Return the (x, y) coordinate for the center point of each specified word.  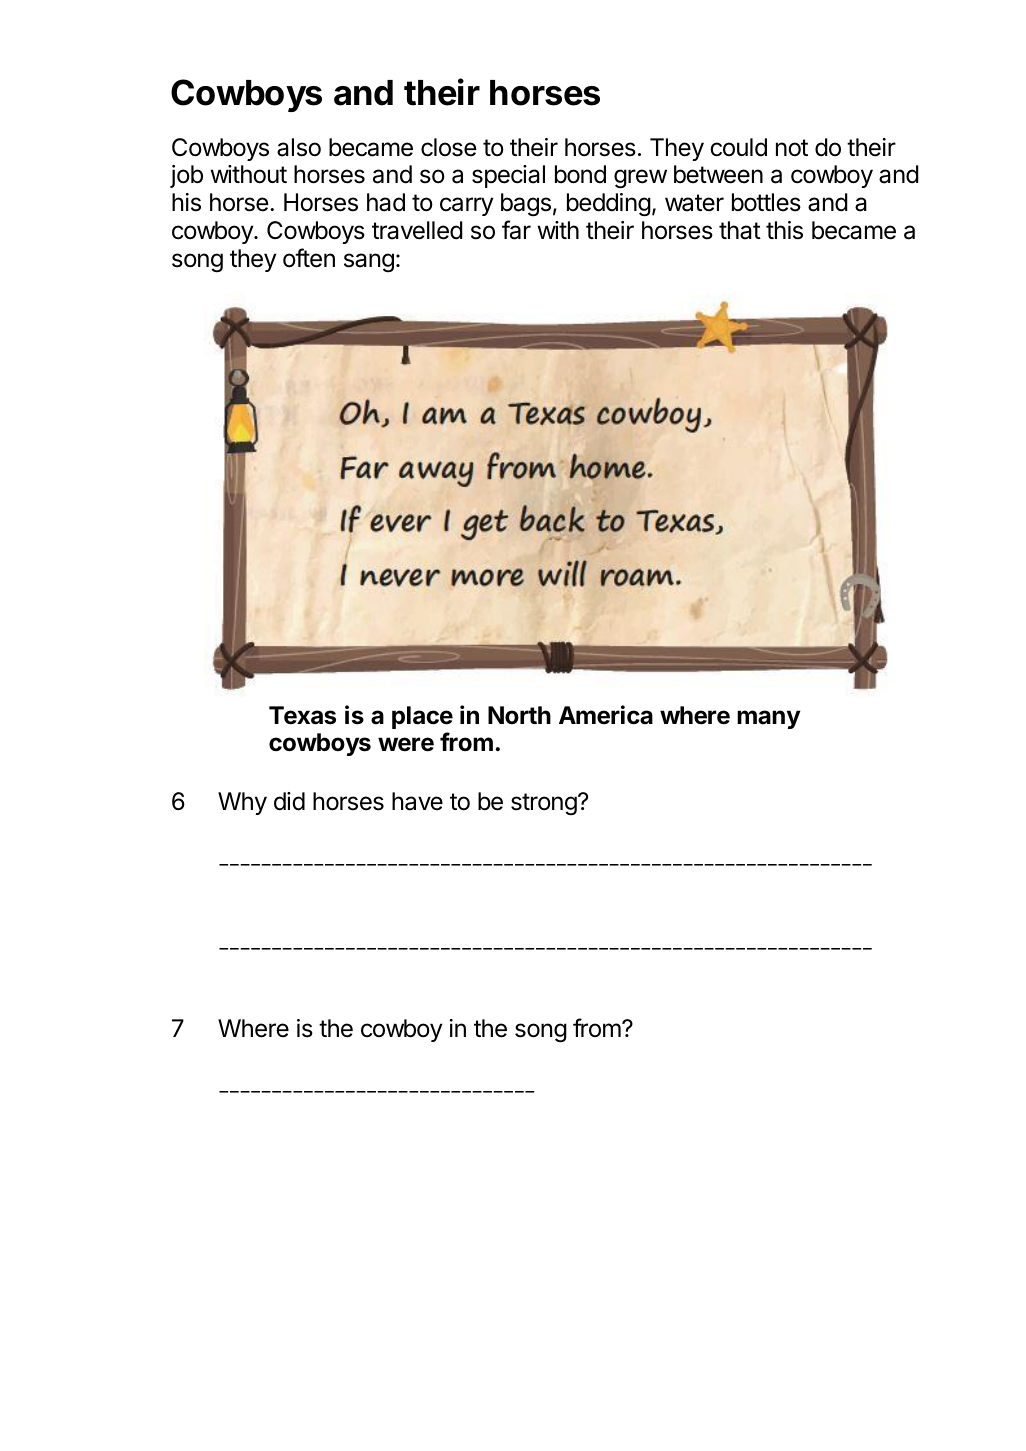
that (740, 230)
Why (242, 803)
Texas (302, 715)
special (508, 176)
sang (369, 263)
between (718, 174)
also (299, 147)
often (309, 258)
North (519, 715)
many (768, 719)
